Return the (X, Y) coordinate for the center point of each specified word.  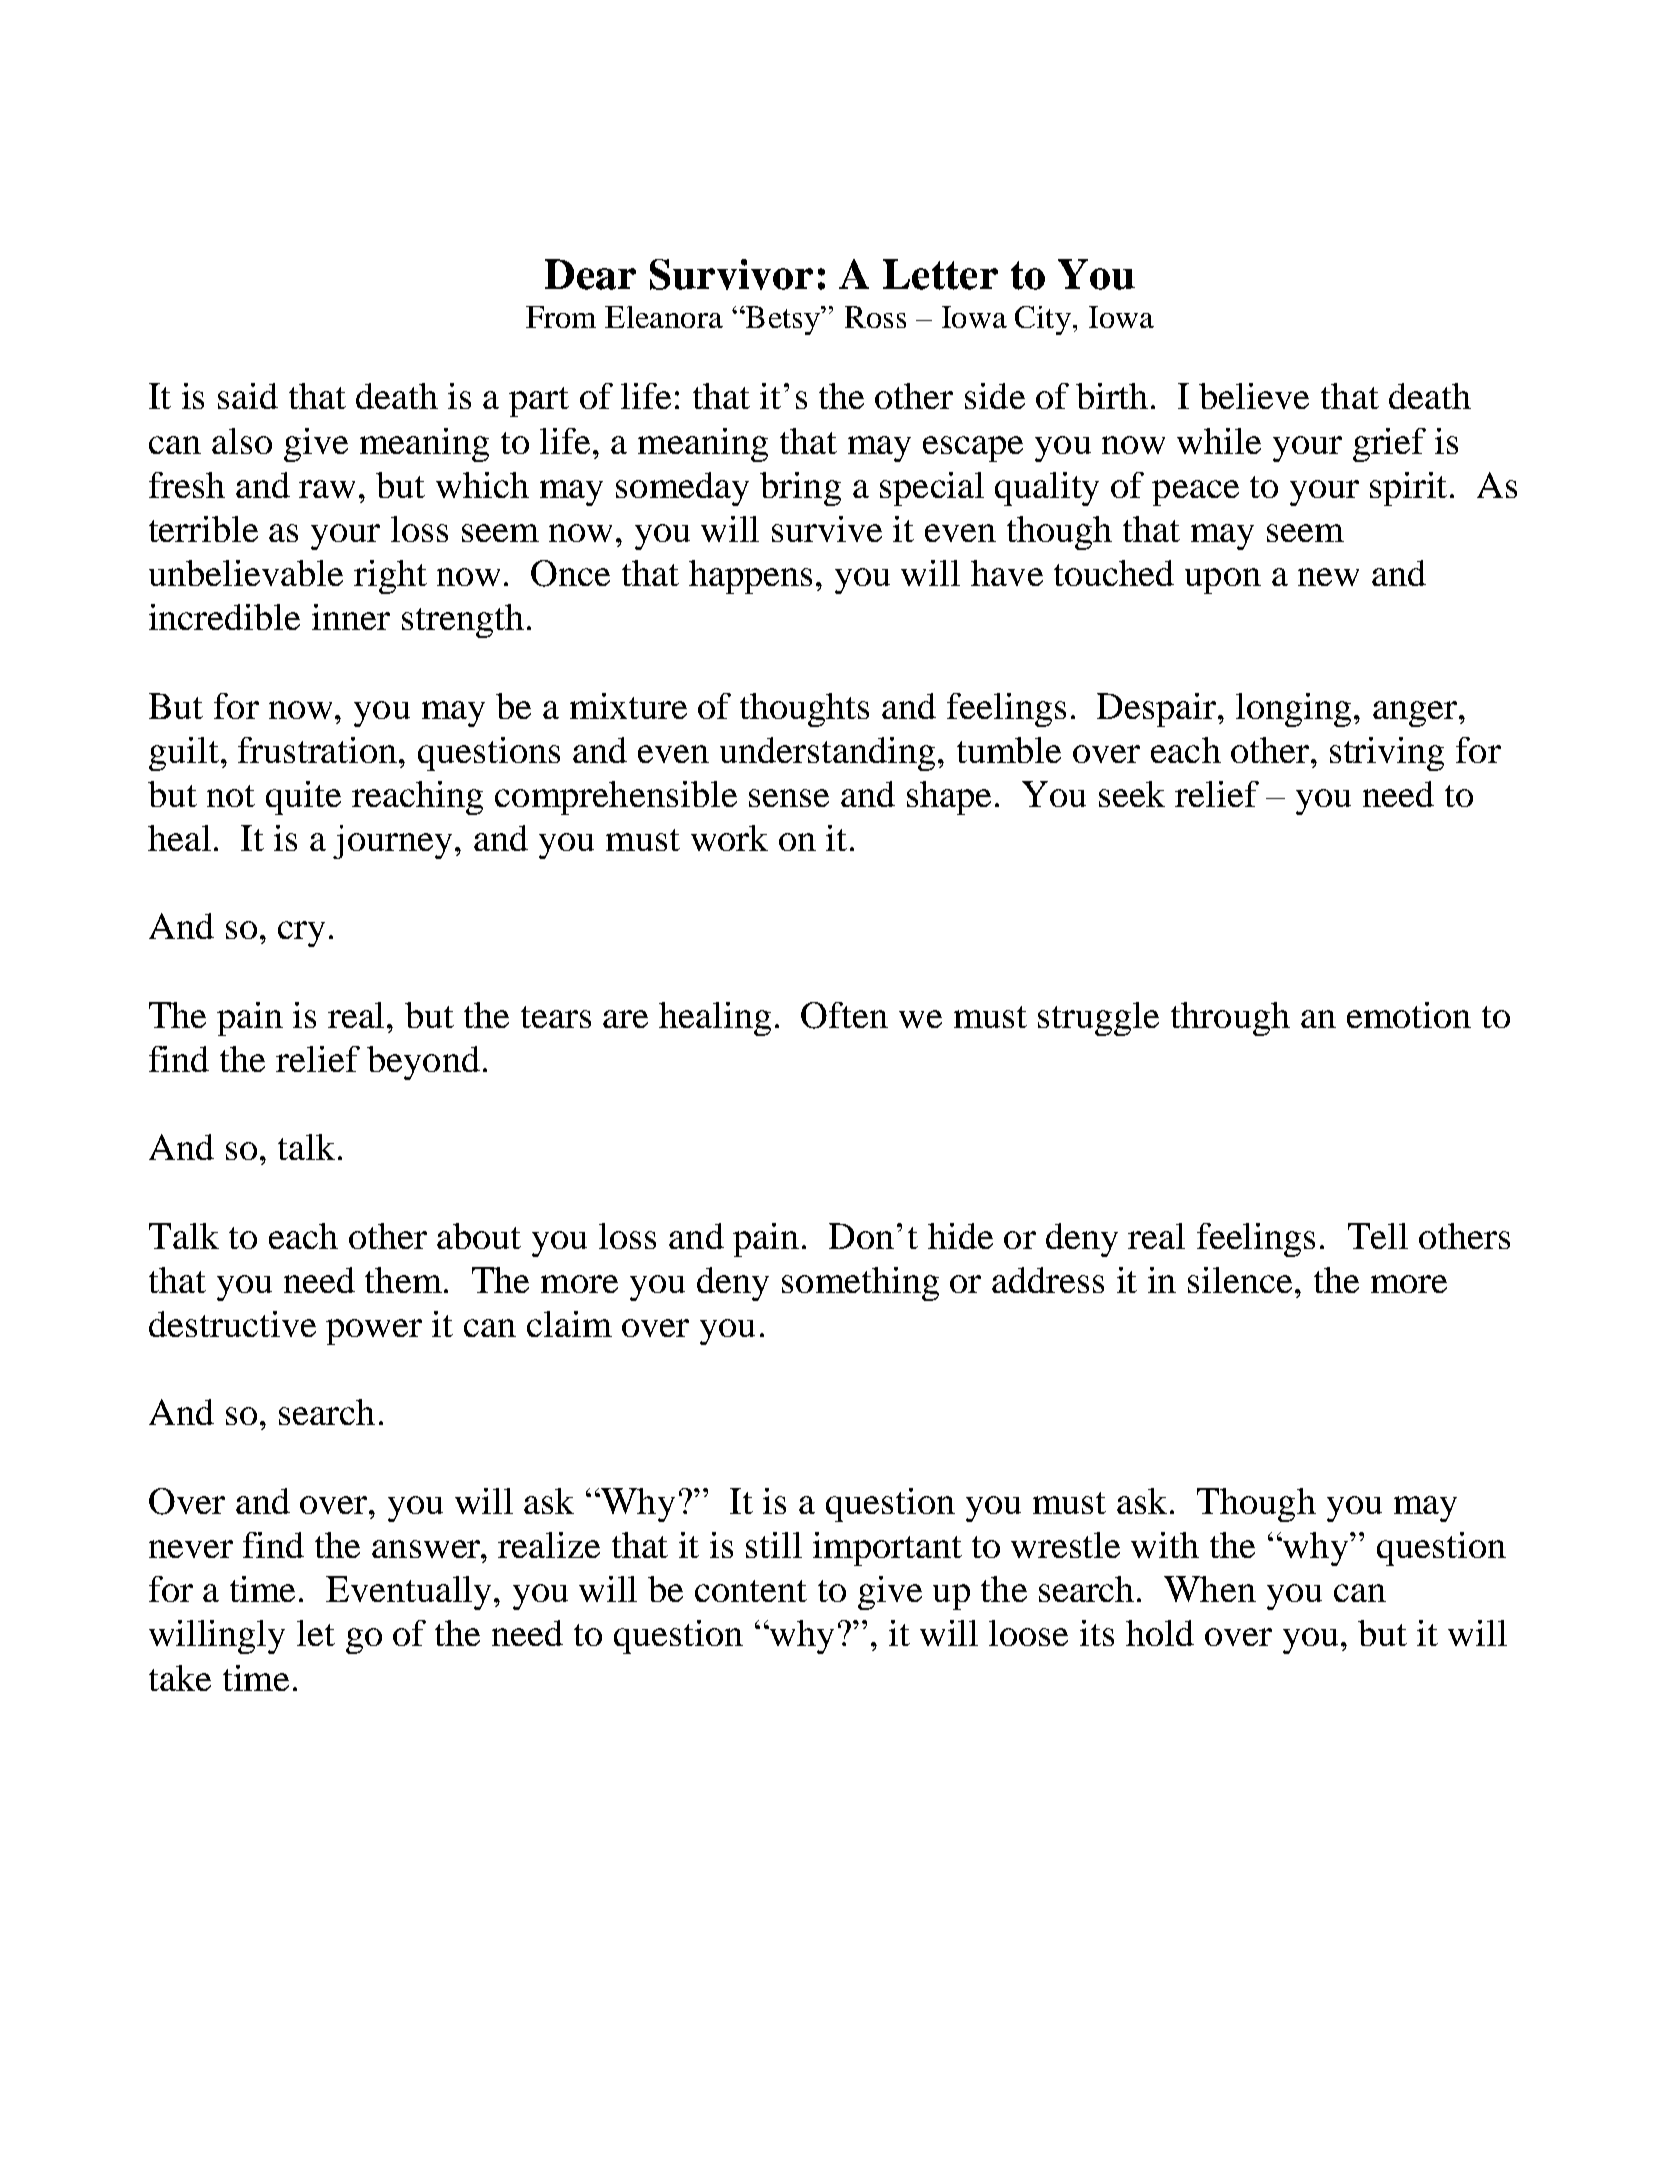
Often (844, 1015)
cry (301, 934)
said (248, 396)
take (180, 1678)
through (1230, 1019)
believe (1254, 396)
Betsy (783, 320)
